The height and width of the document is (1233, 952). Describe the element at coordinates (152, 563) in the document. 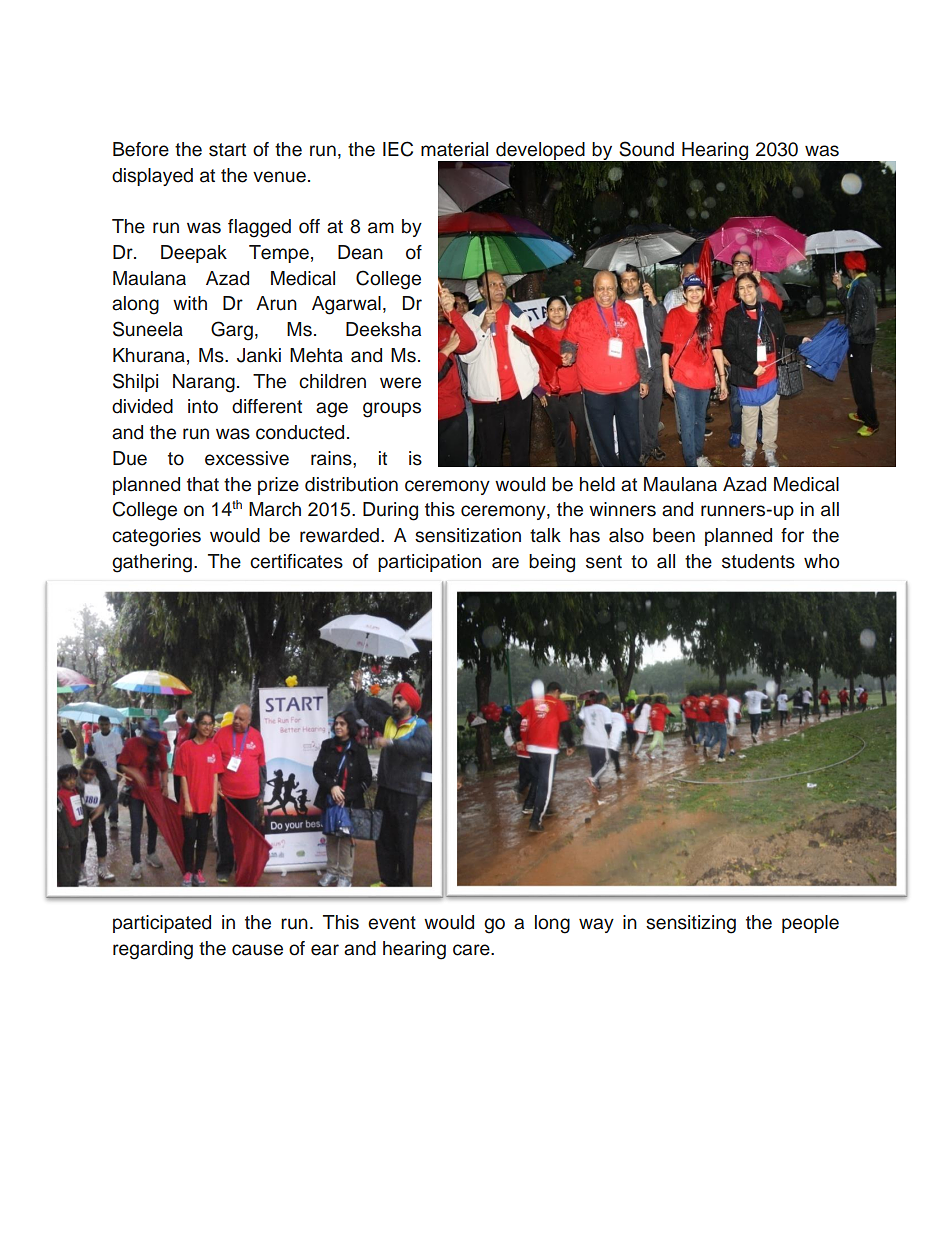

I see `gathering` at that location.
